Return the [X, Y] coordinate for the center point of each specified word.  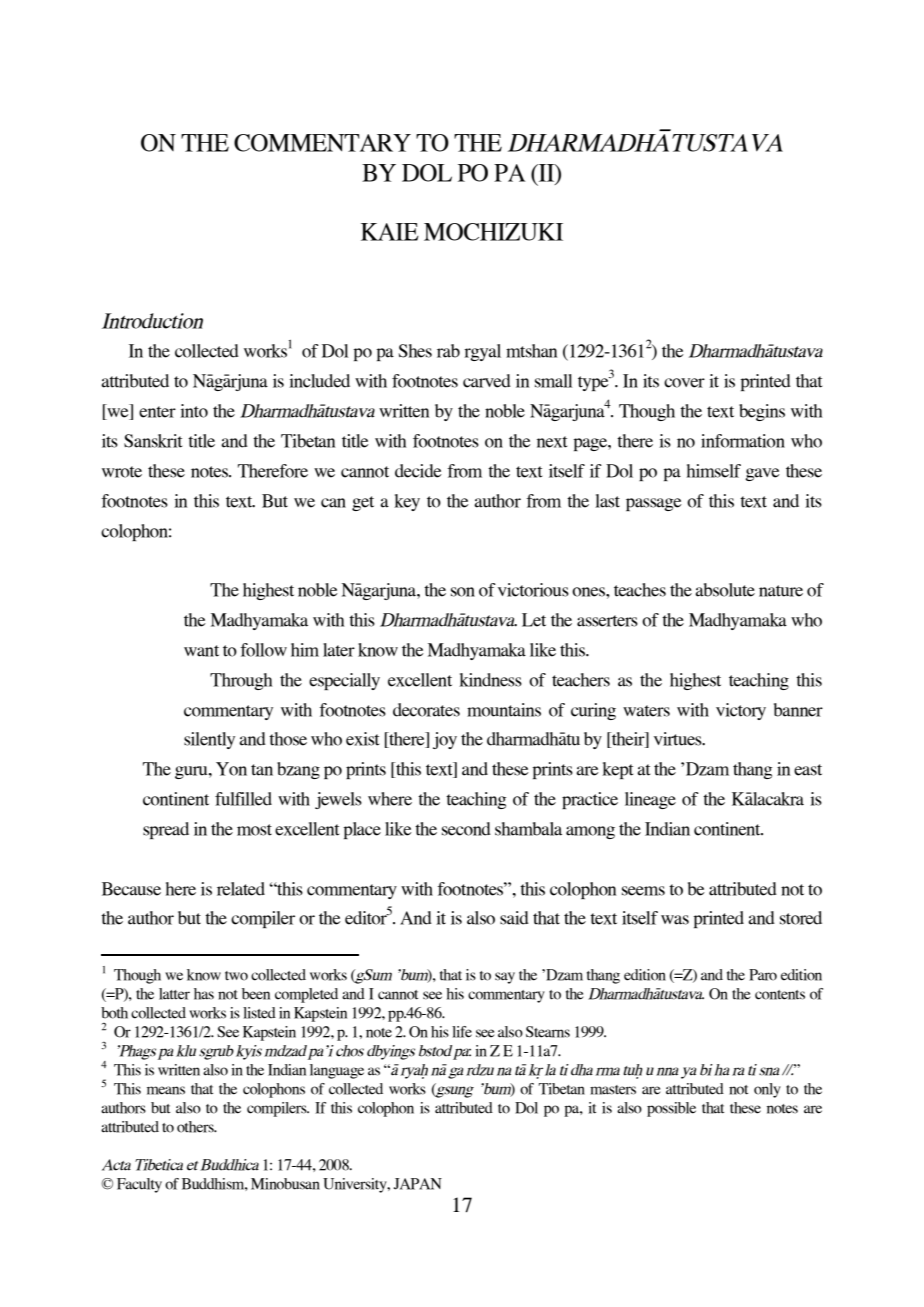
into [194, 411]
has [204, 994]
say [505, 978]
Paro [763, 975]
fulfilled [243, 799]
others [196, 1127]
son [463, 592]
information [743, 441]
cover [684, 383]
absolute [725, 590]
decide [418, 471]
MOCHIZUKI [493, 232]
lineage [650, 800]
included [319, 381]
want [201, 651]
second [466, 829]
